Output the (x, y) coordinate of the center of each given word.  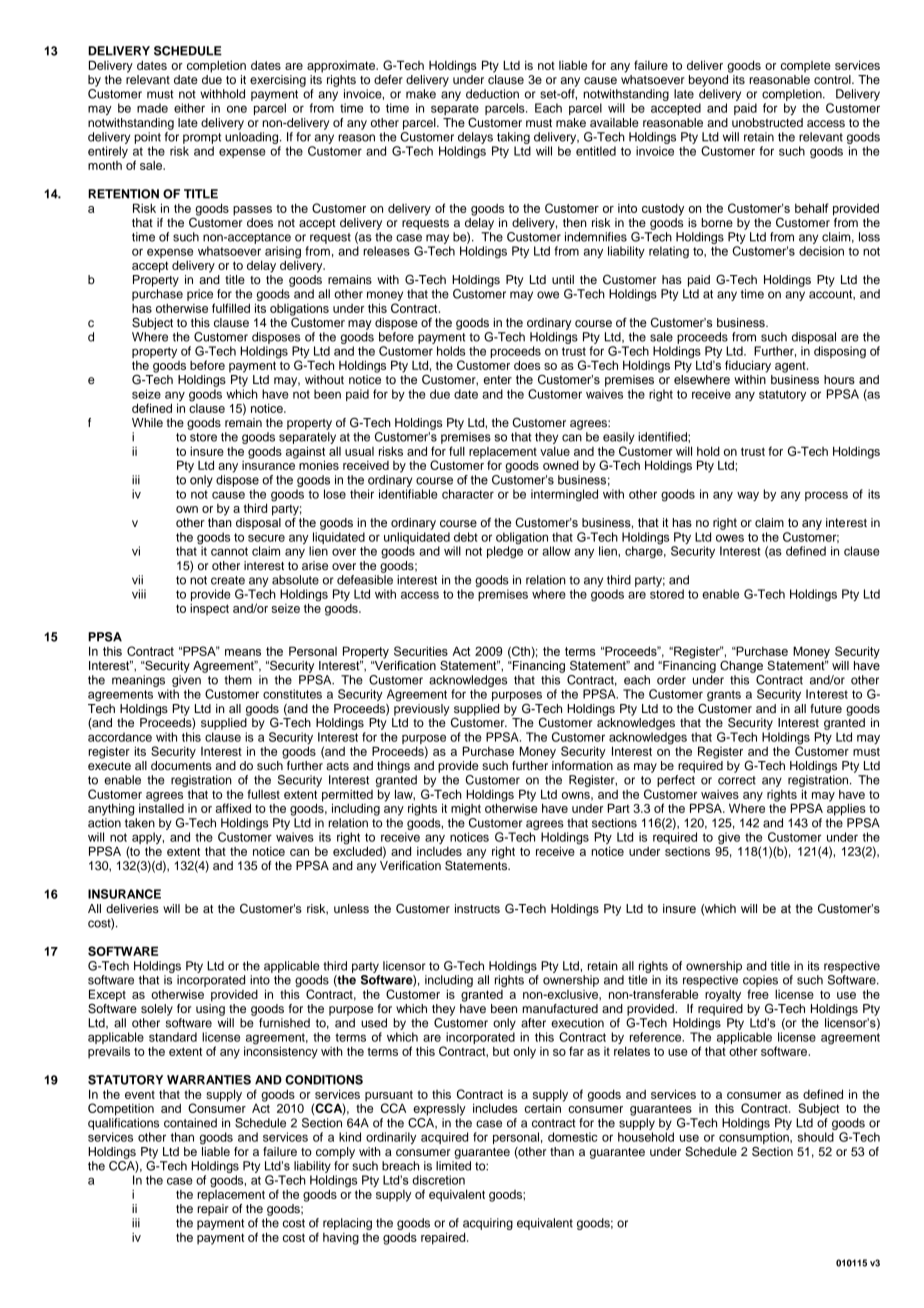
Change (741, 667)
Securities (421, 651)
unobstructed (767, 122)
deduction (492, 94)
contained (190, 1123)
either (189, 108)
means (243, 652)
